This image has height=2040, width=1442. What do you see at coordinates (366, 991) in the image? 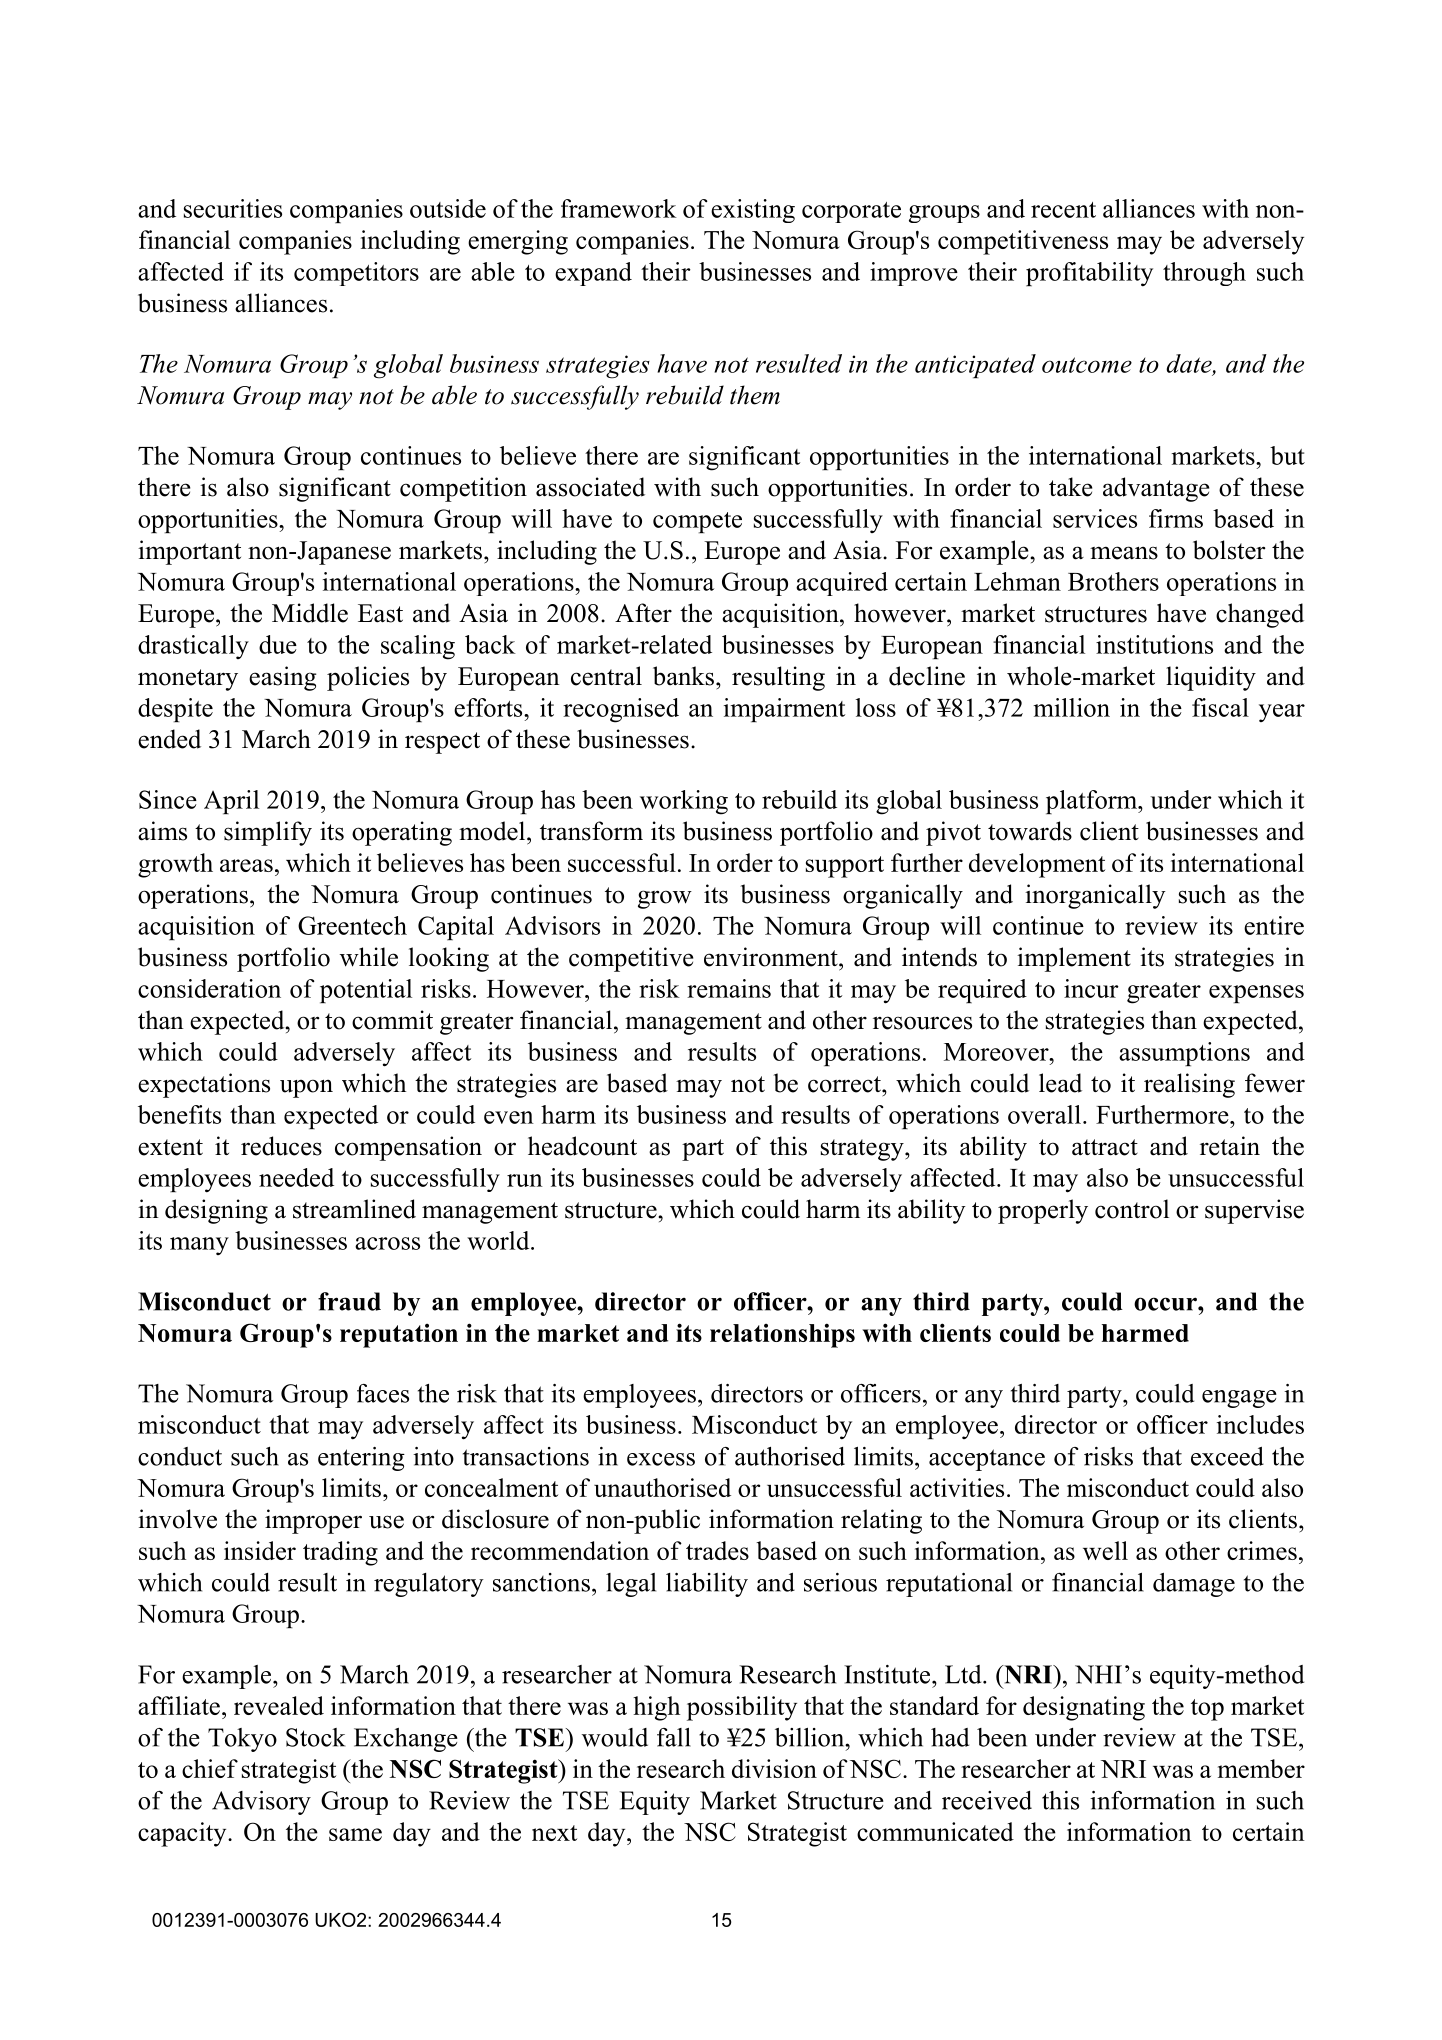
I see `potential` at bounding box center [366, 991].
